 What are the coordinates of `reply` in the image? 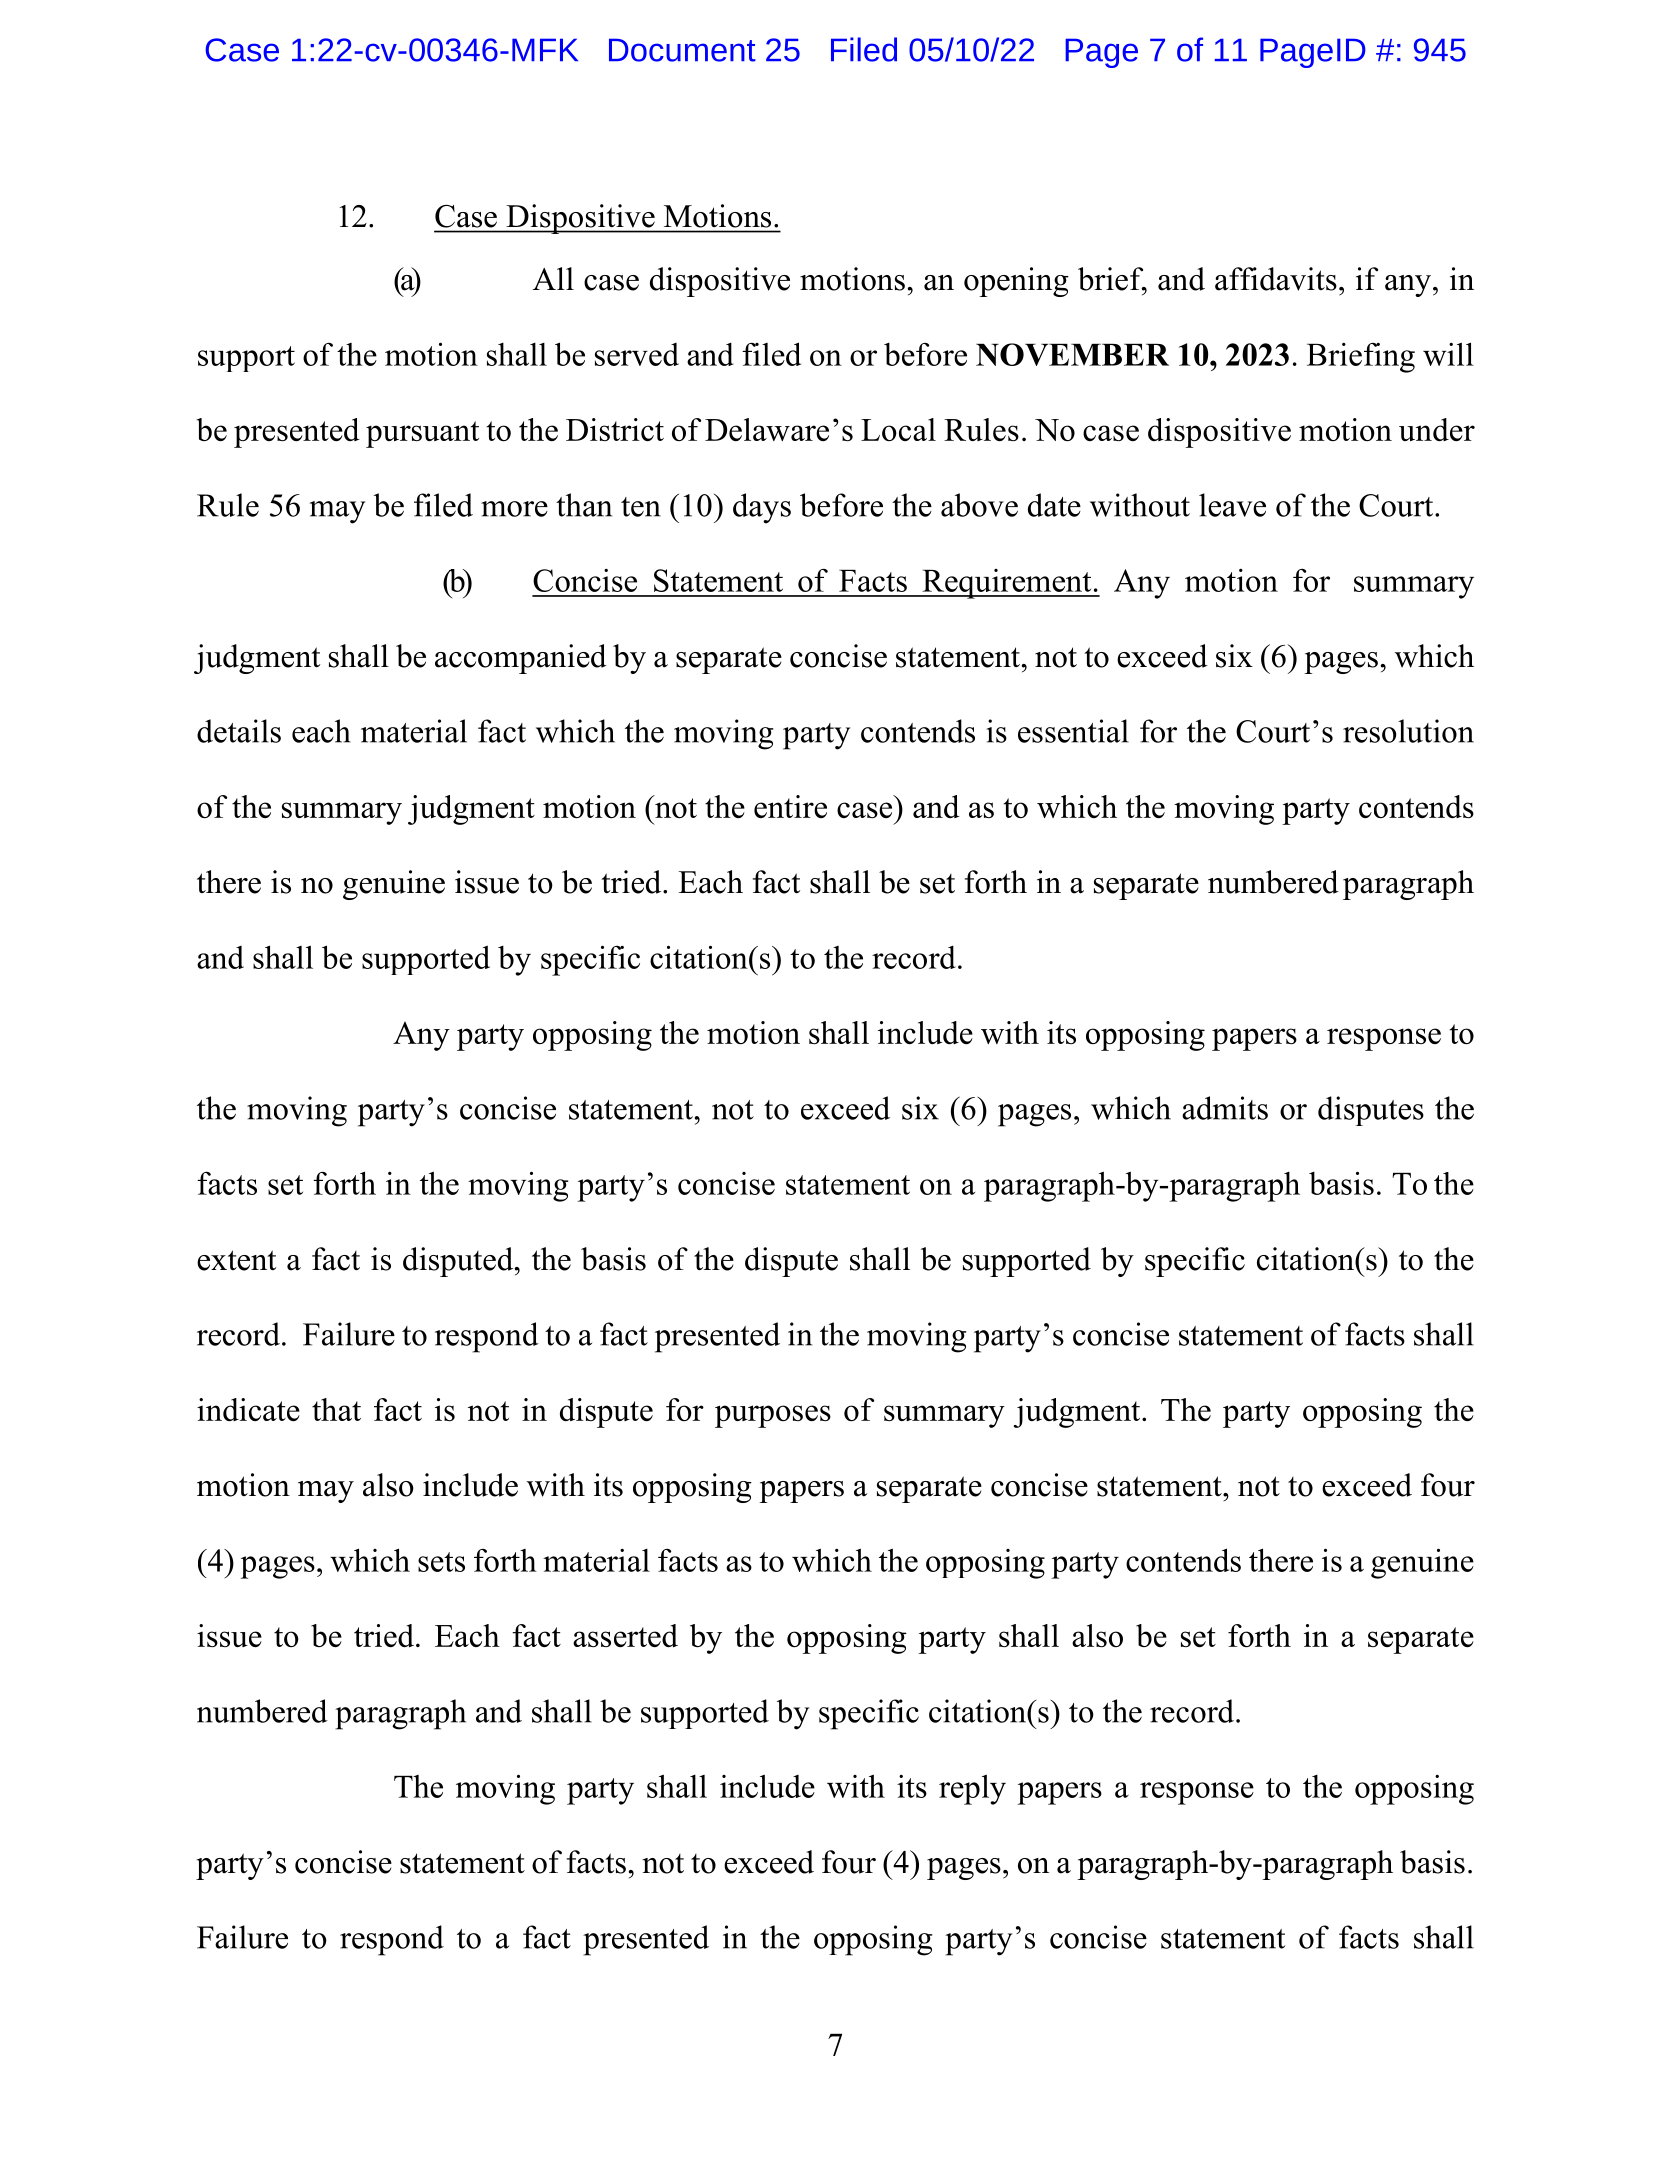 It's located at (972, 1789).
